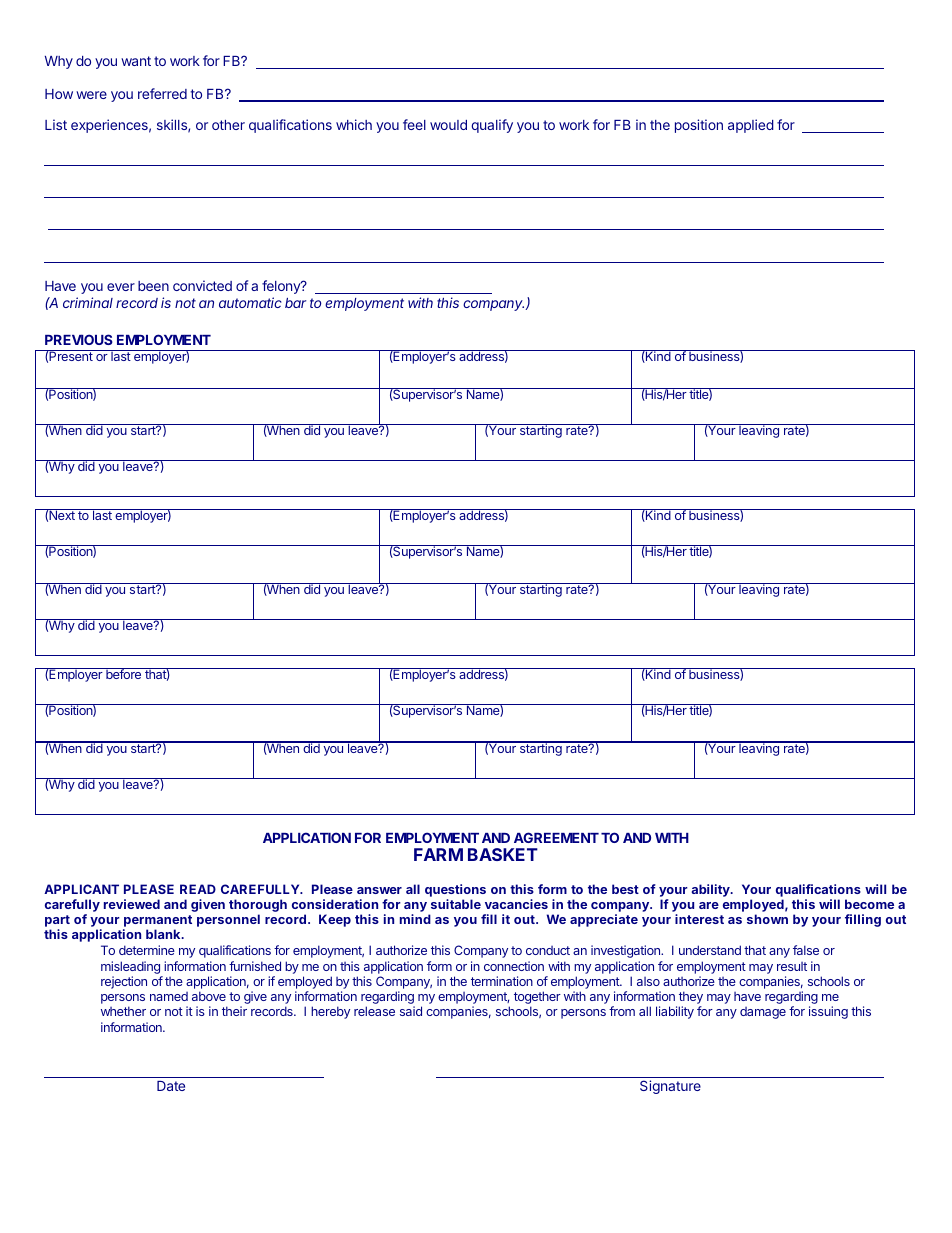  What do you see at coordinates (171, 1086) in the screenshot?
I see `Date` at bounding box center [171, 1086].
